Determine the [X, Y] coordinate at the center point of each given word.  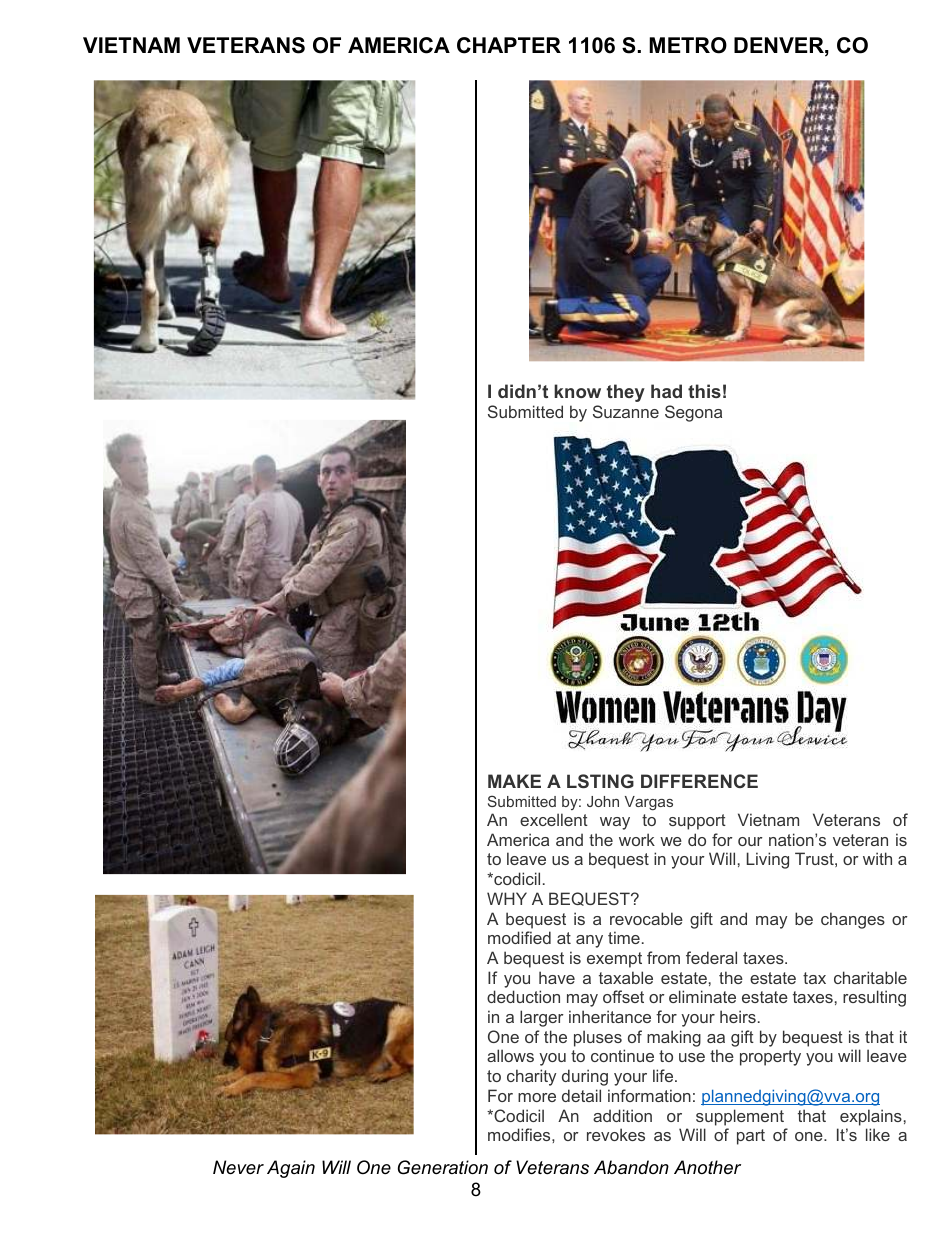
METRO [688, 45]
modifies [520, 1134]
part [751, 1137]
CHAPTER [509, 45]
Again [291, 1169]
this [704, 391]
